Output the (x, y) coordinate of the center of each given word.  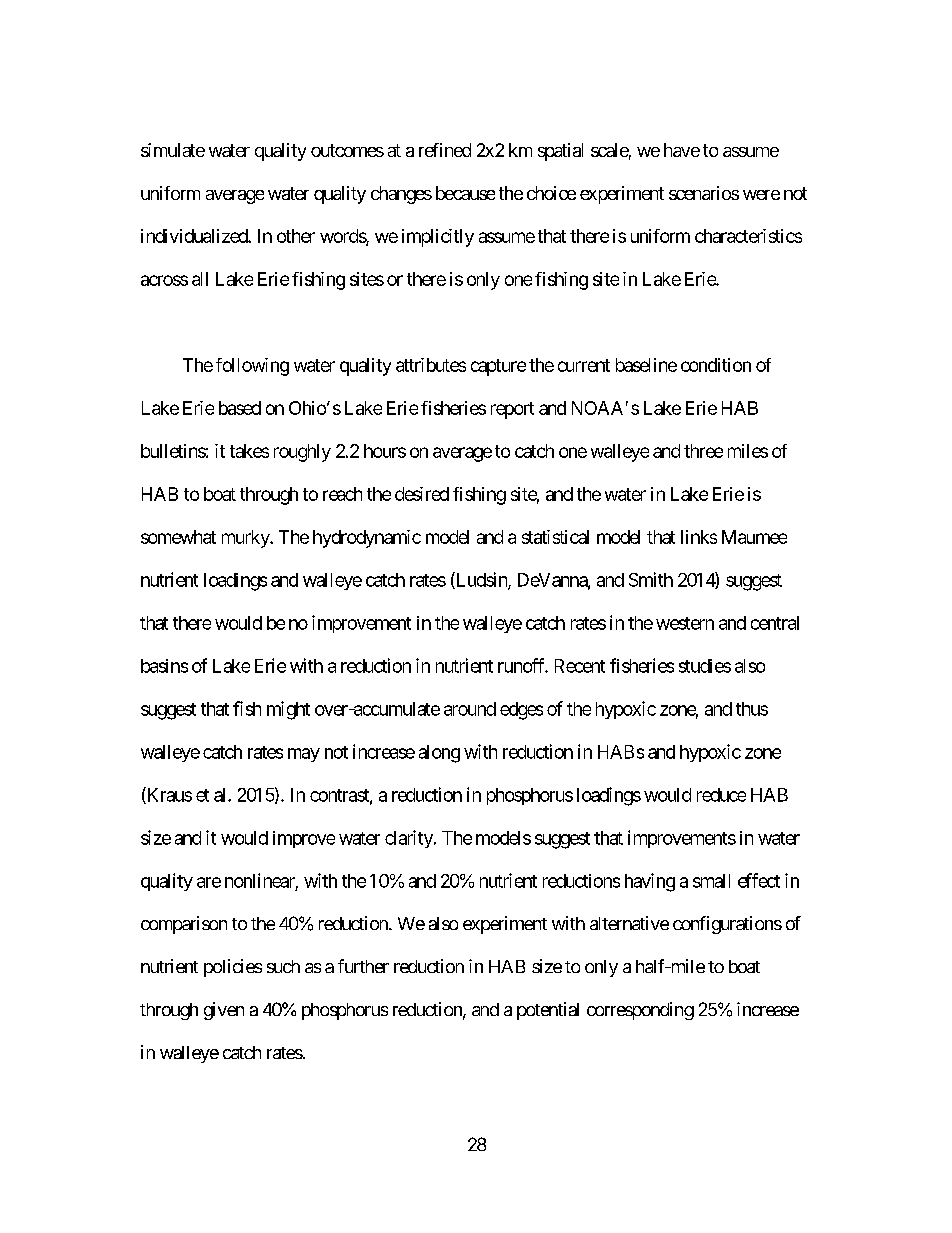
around (470, 709)
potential (548, 1011)
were (761, 195)
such (283, 966)
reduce (721, 795)
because (465, 193)
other (296, 236)
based (240, 408)
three (703, 451)
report (512, 410)
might (288, 710)
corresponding (640, 1011)
